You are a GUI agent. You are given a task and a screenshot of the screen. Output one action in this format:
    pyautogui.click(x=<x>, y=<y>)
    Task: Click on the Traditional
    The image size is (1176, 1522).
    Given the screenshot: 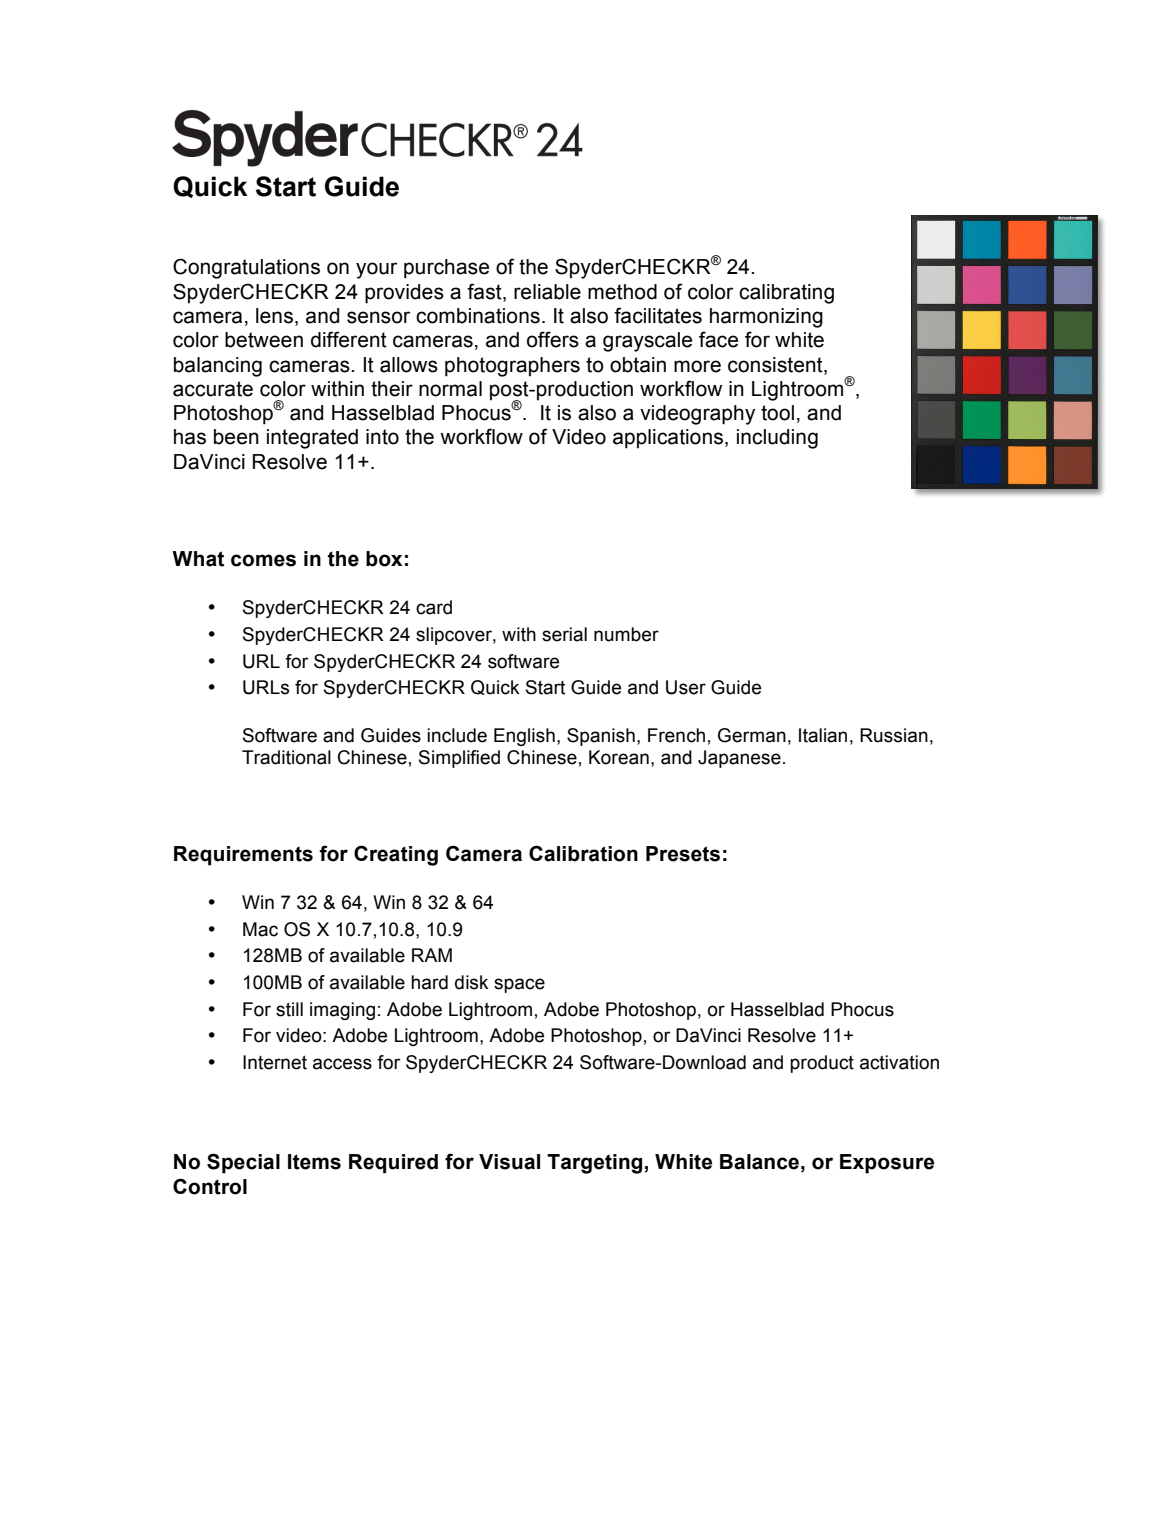 What is the action you would take?
    pyautogui.click(x=286, y=757)
